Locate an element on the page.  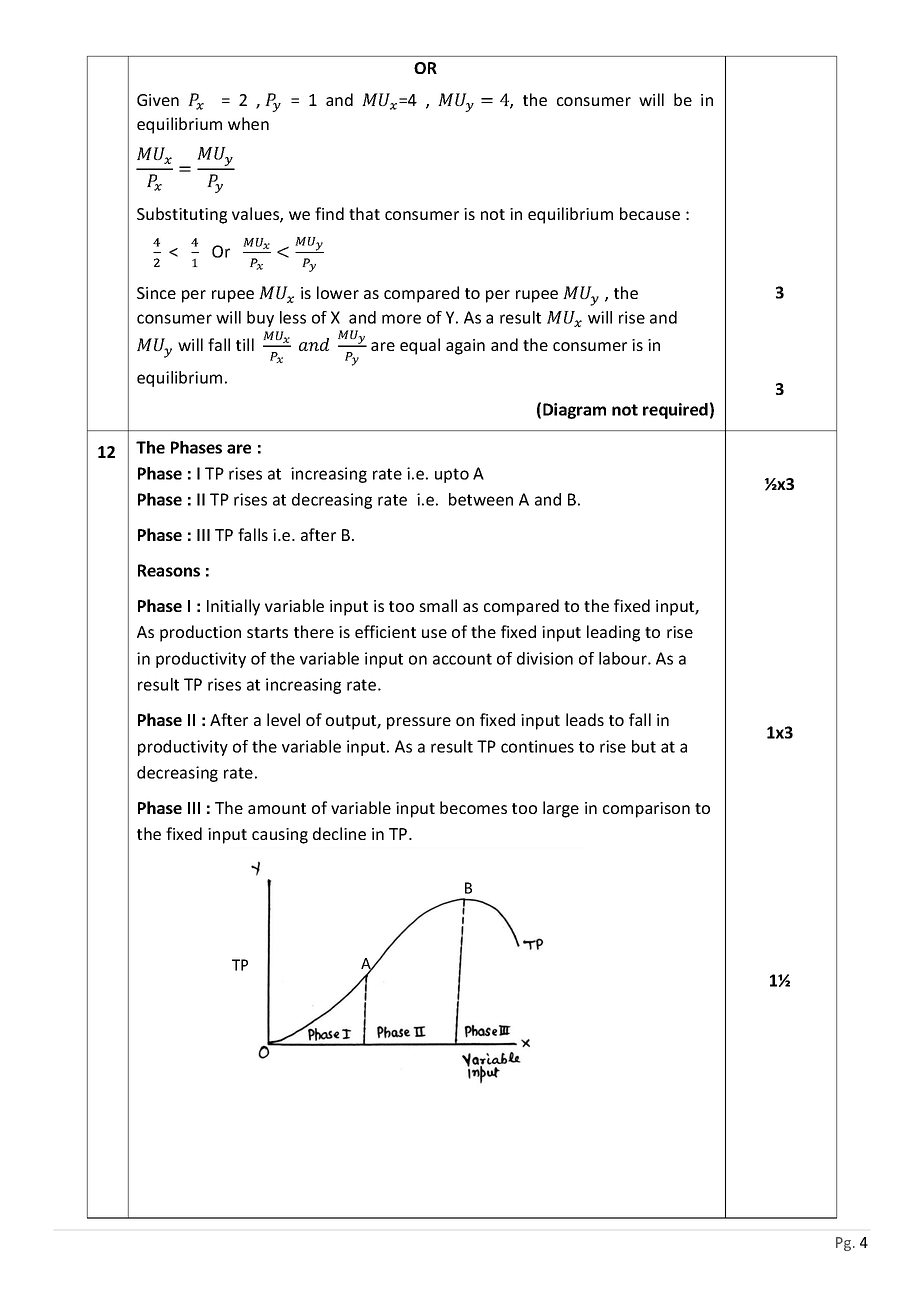
because is located at coordinates (650, 213).
